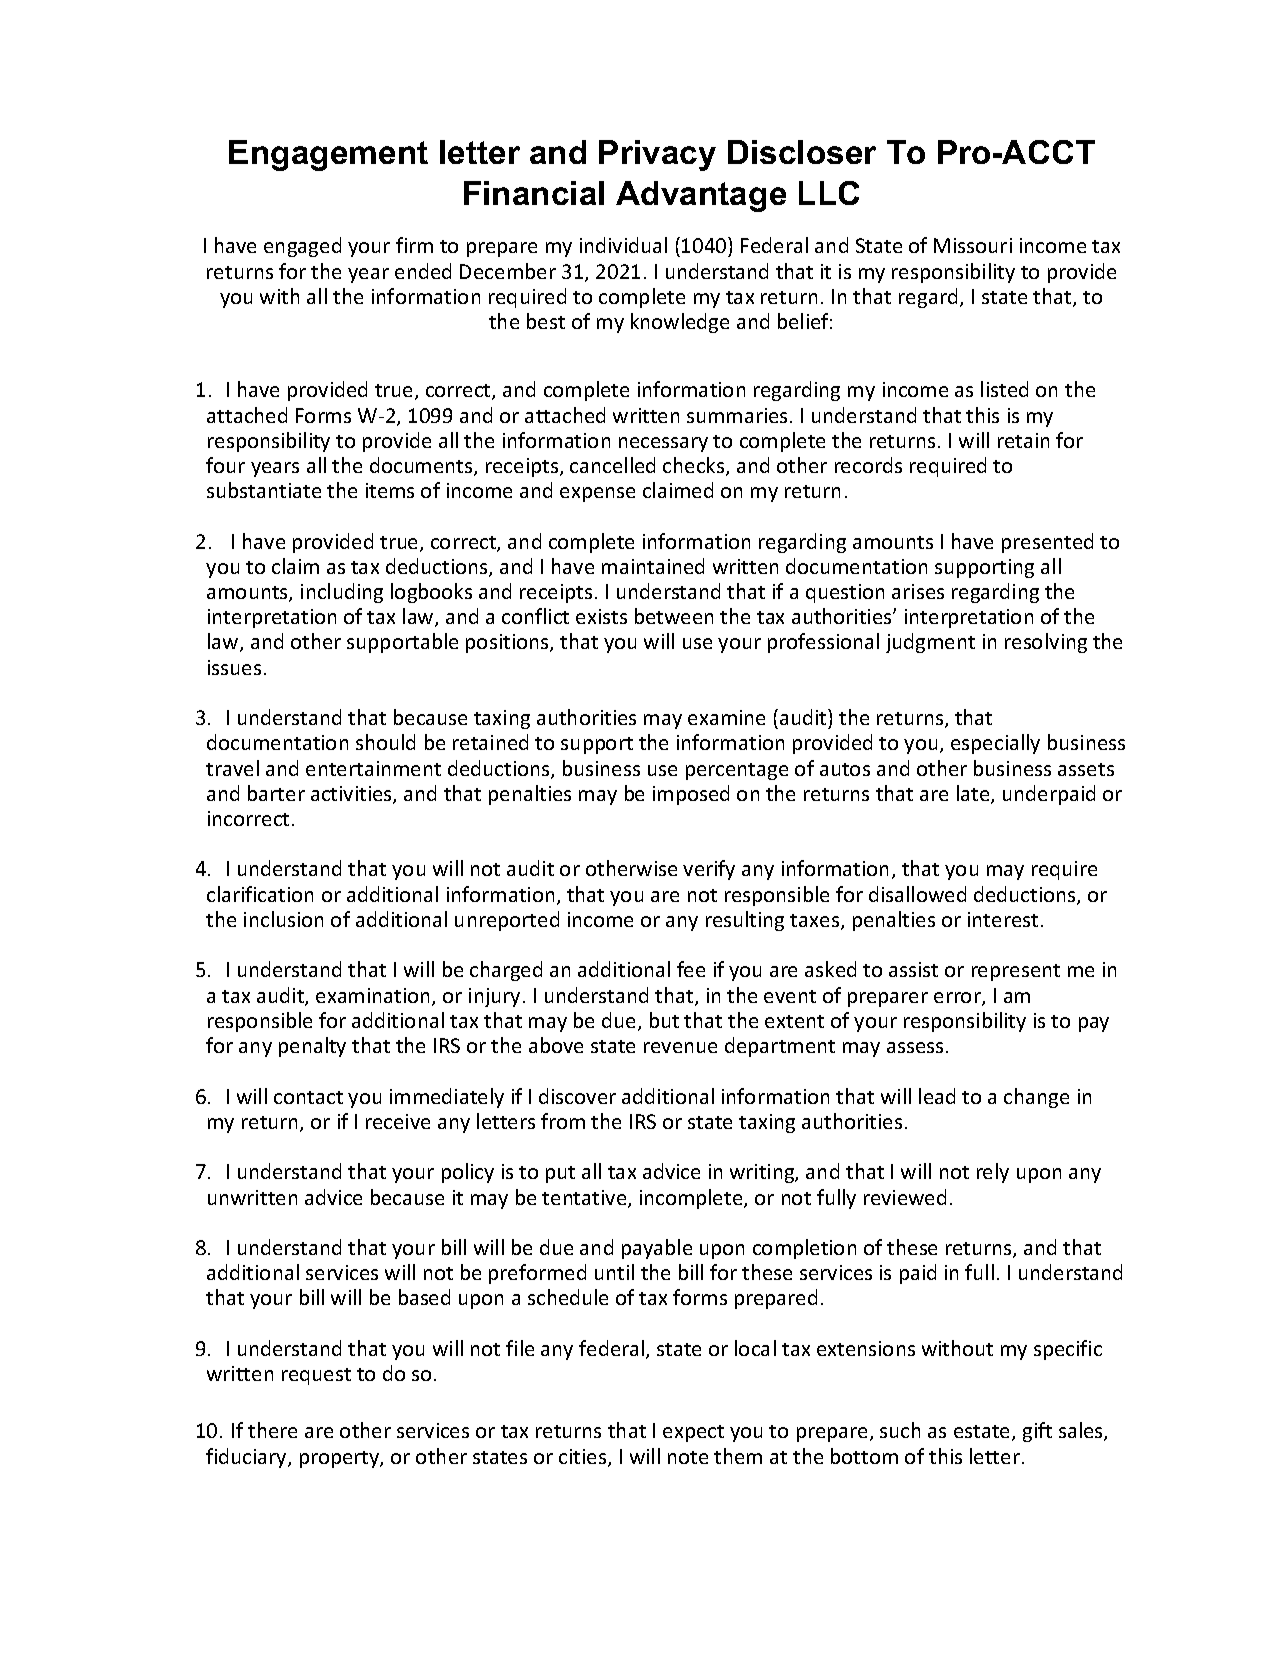  What do you see at coordinates (316, 1376) in the page?
I see `request` at bounding box center [316, 1376].
